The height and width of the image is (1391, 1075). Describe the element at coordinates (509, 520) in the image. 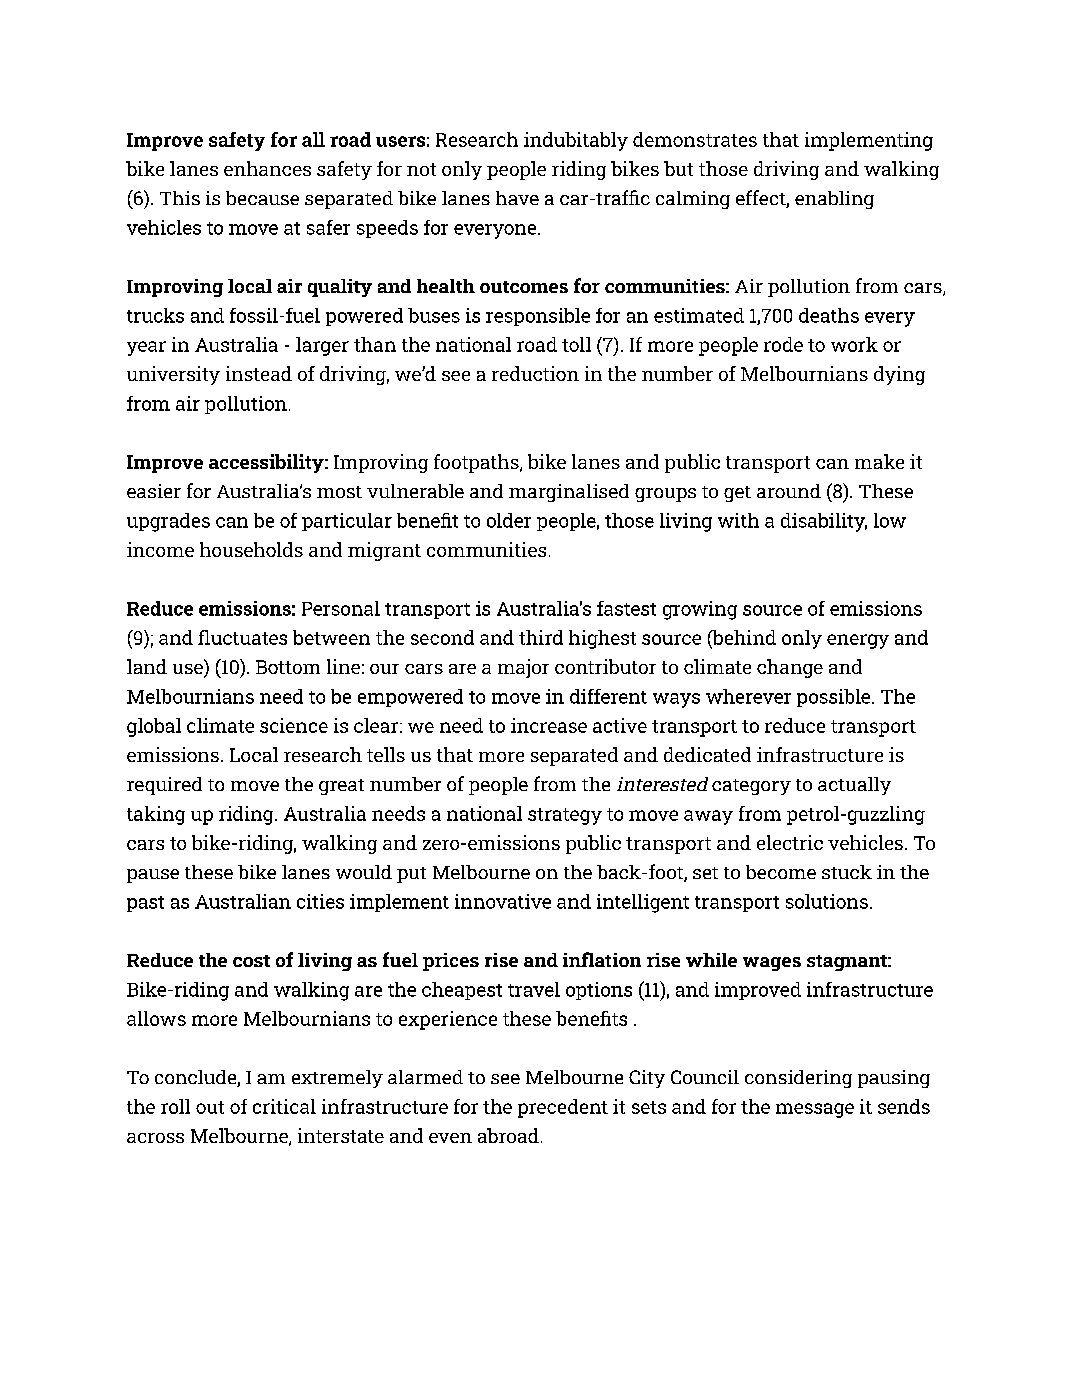

I see `older` at that location.
